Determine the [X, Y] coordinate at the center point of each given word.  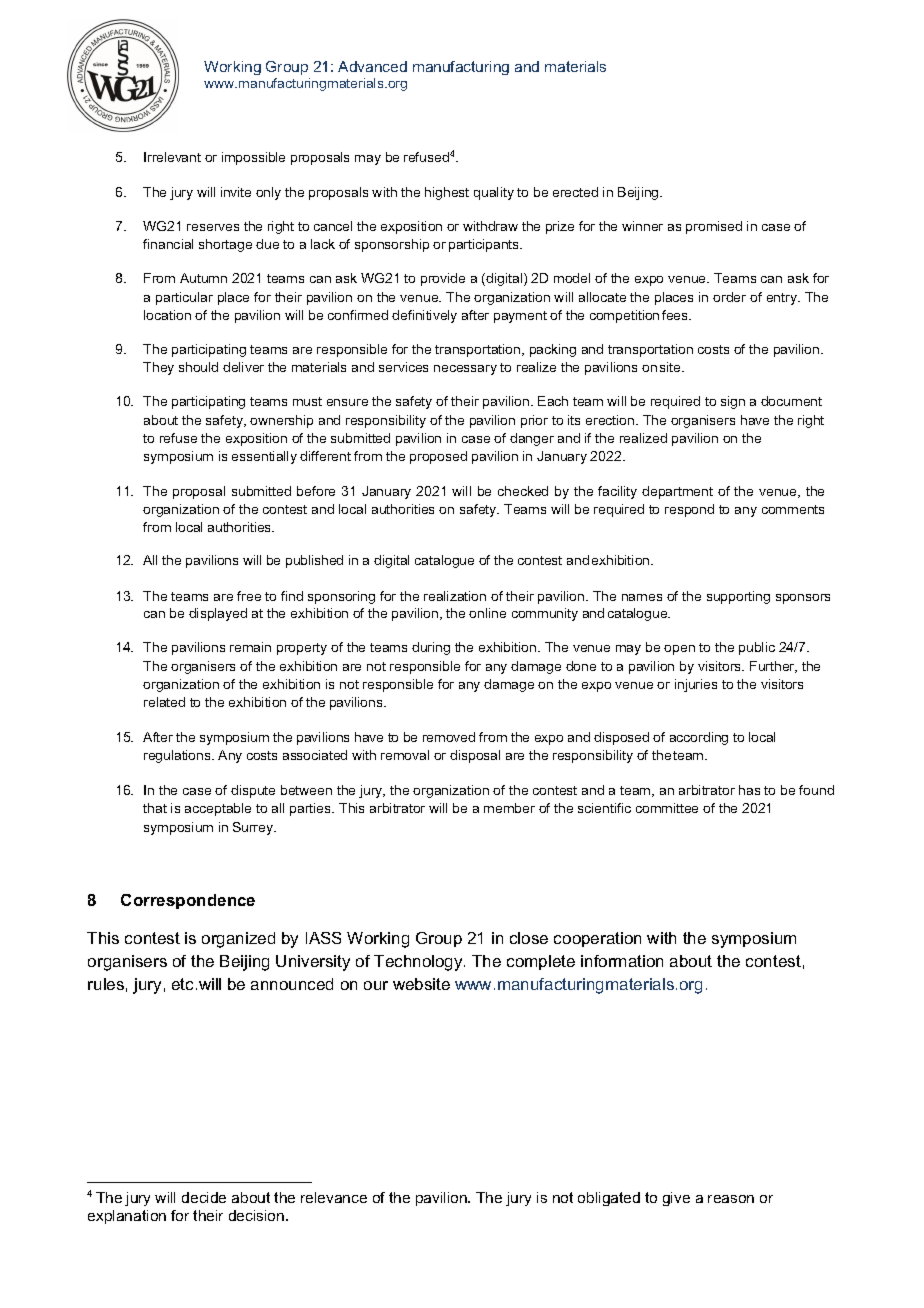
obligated [609, 1199]
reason [731, 1199]
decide [204, 1197]
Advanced [372, 66]
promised [714, 227]
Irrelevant [172, 157]
